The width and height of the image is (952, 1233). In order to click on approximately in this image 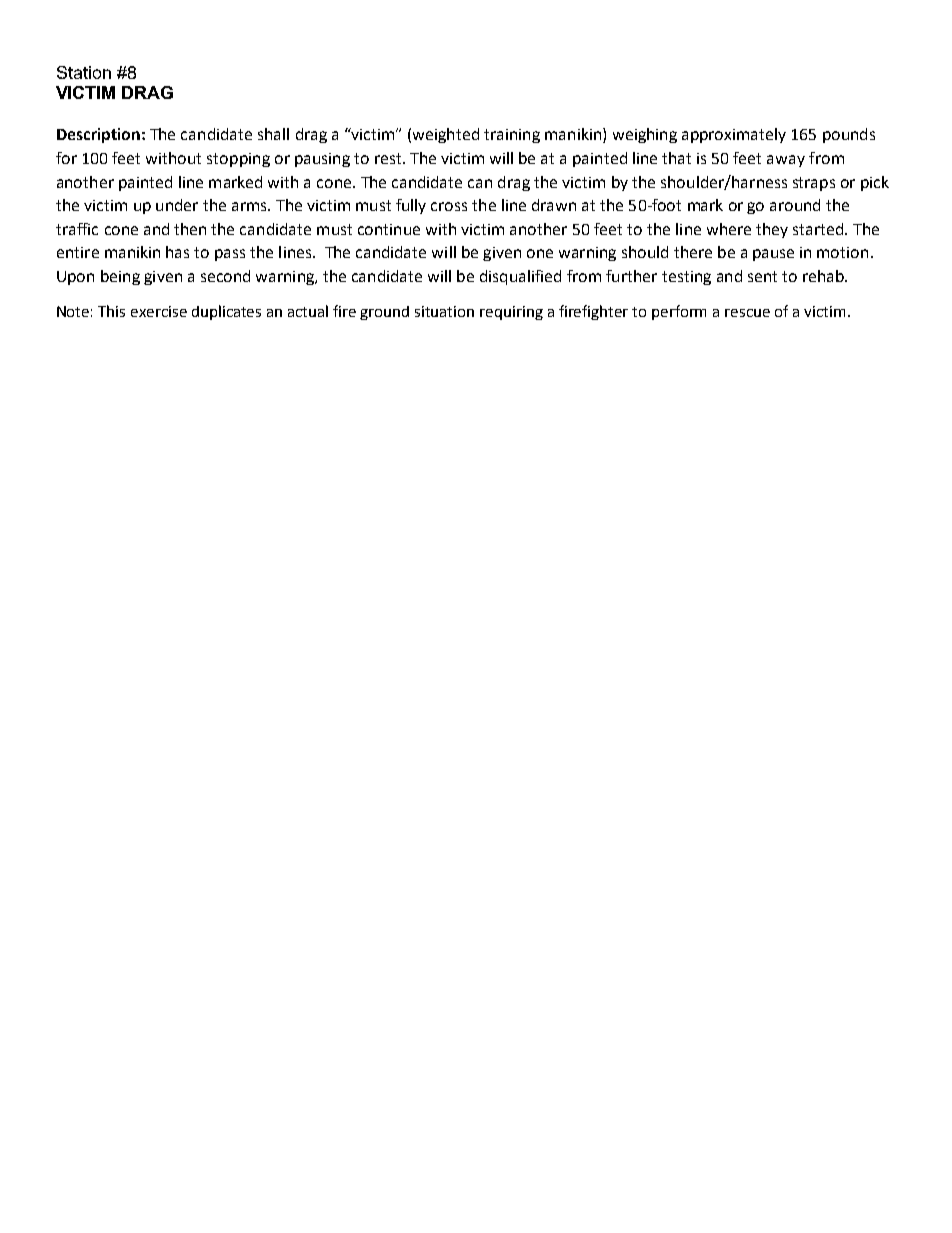, I will do `click(734, 135)`.
